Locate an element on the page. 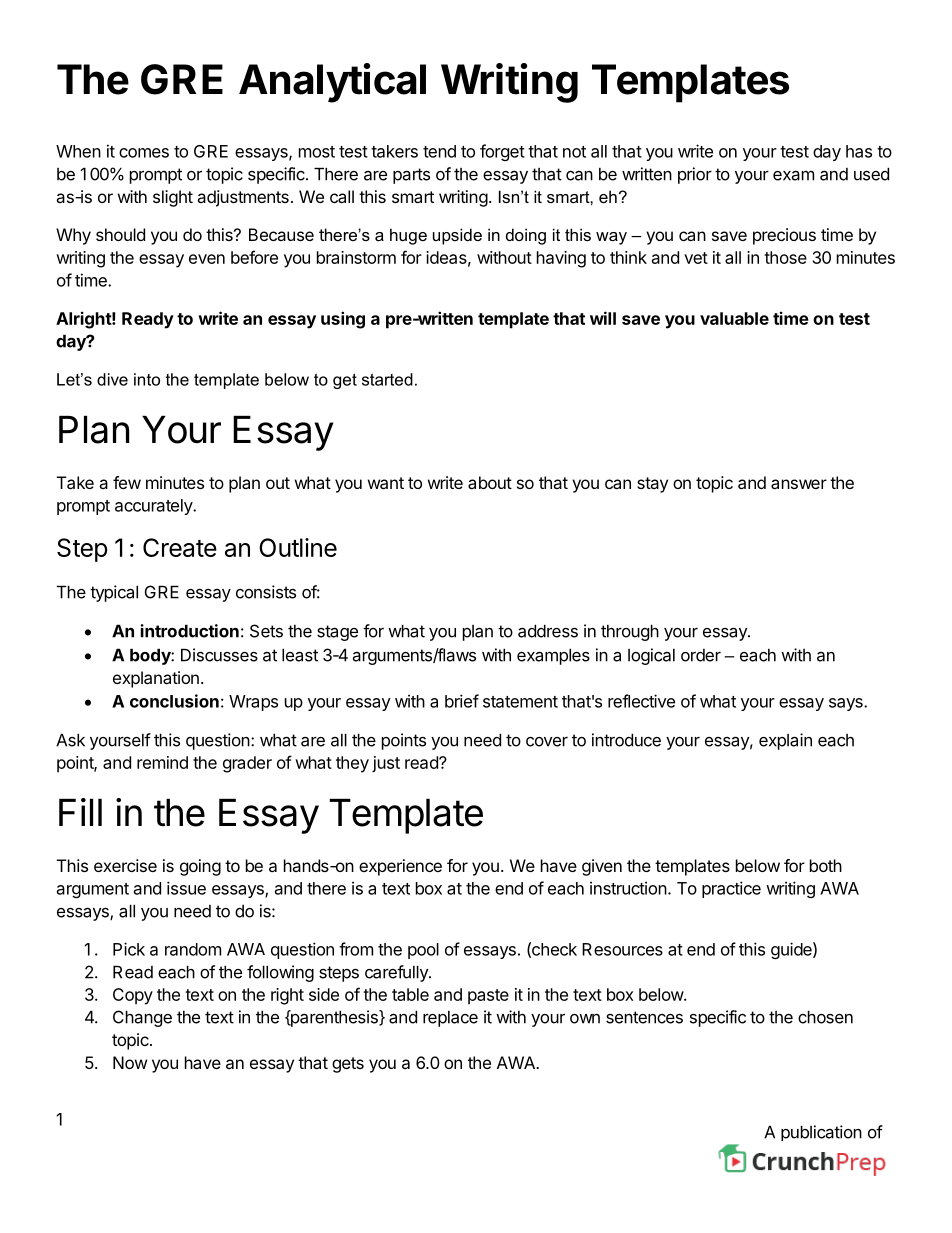  tend is located at coordinates (439, 151).
